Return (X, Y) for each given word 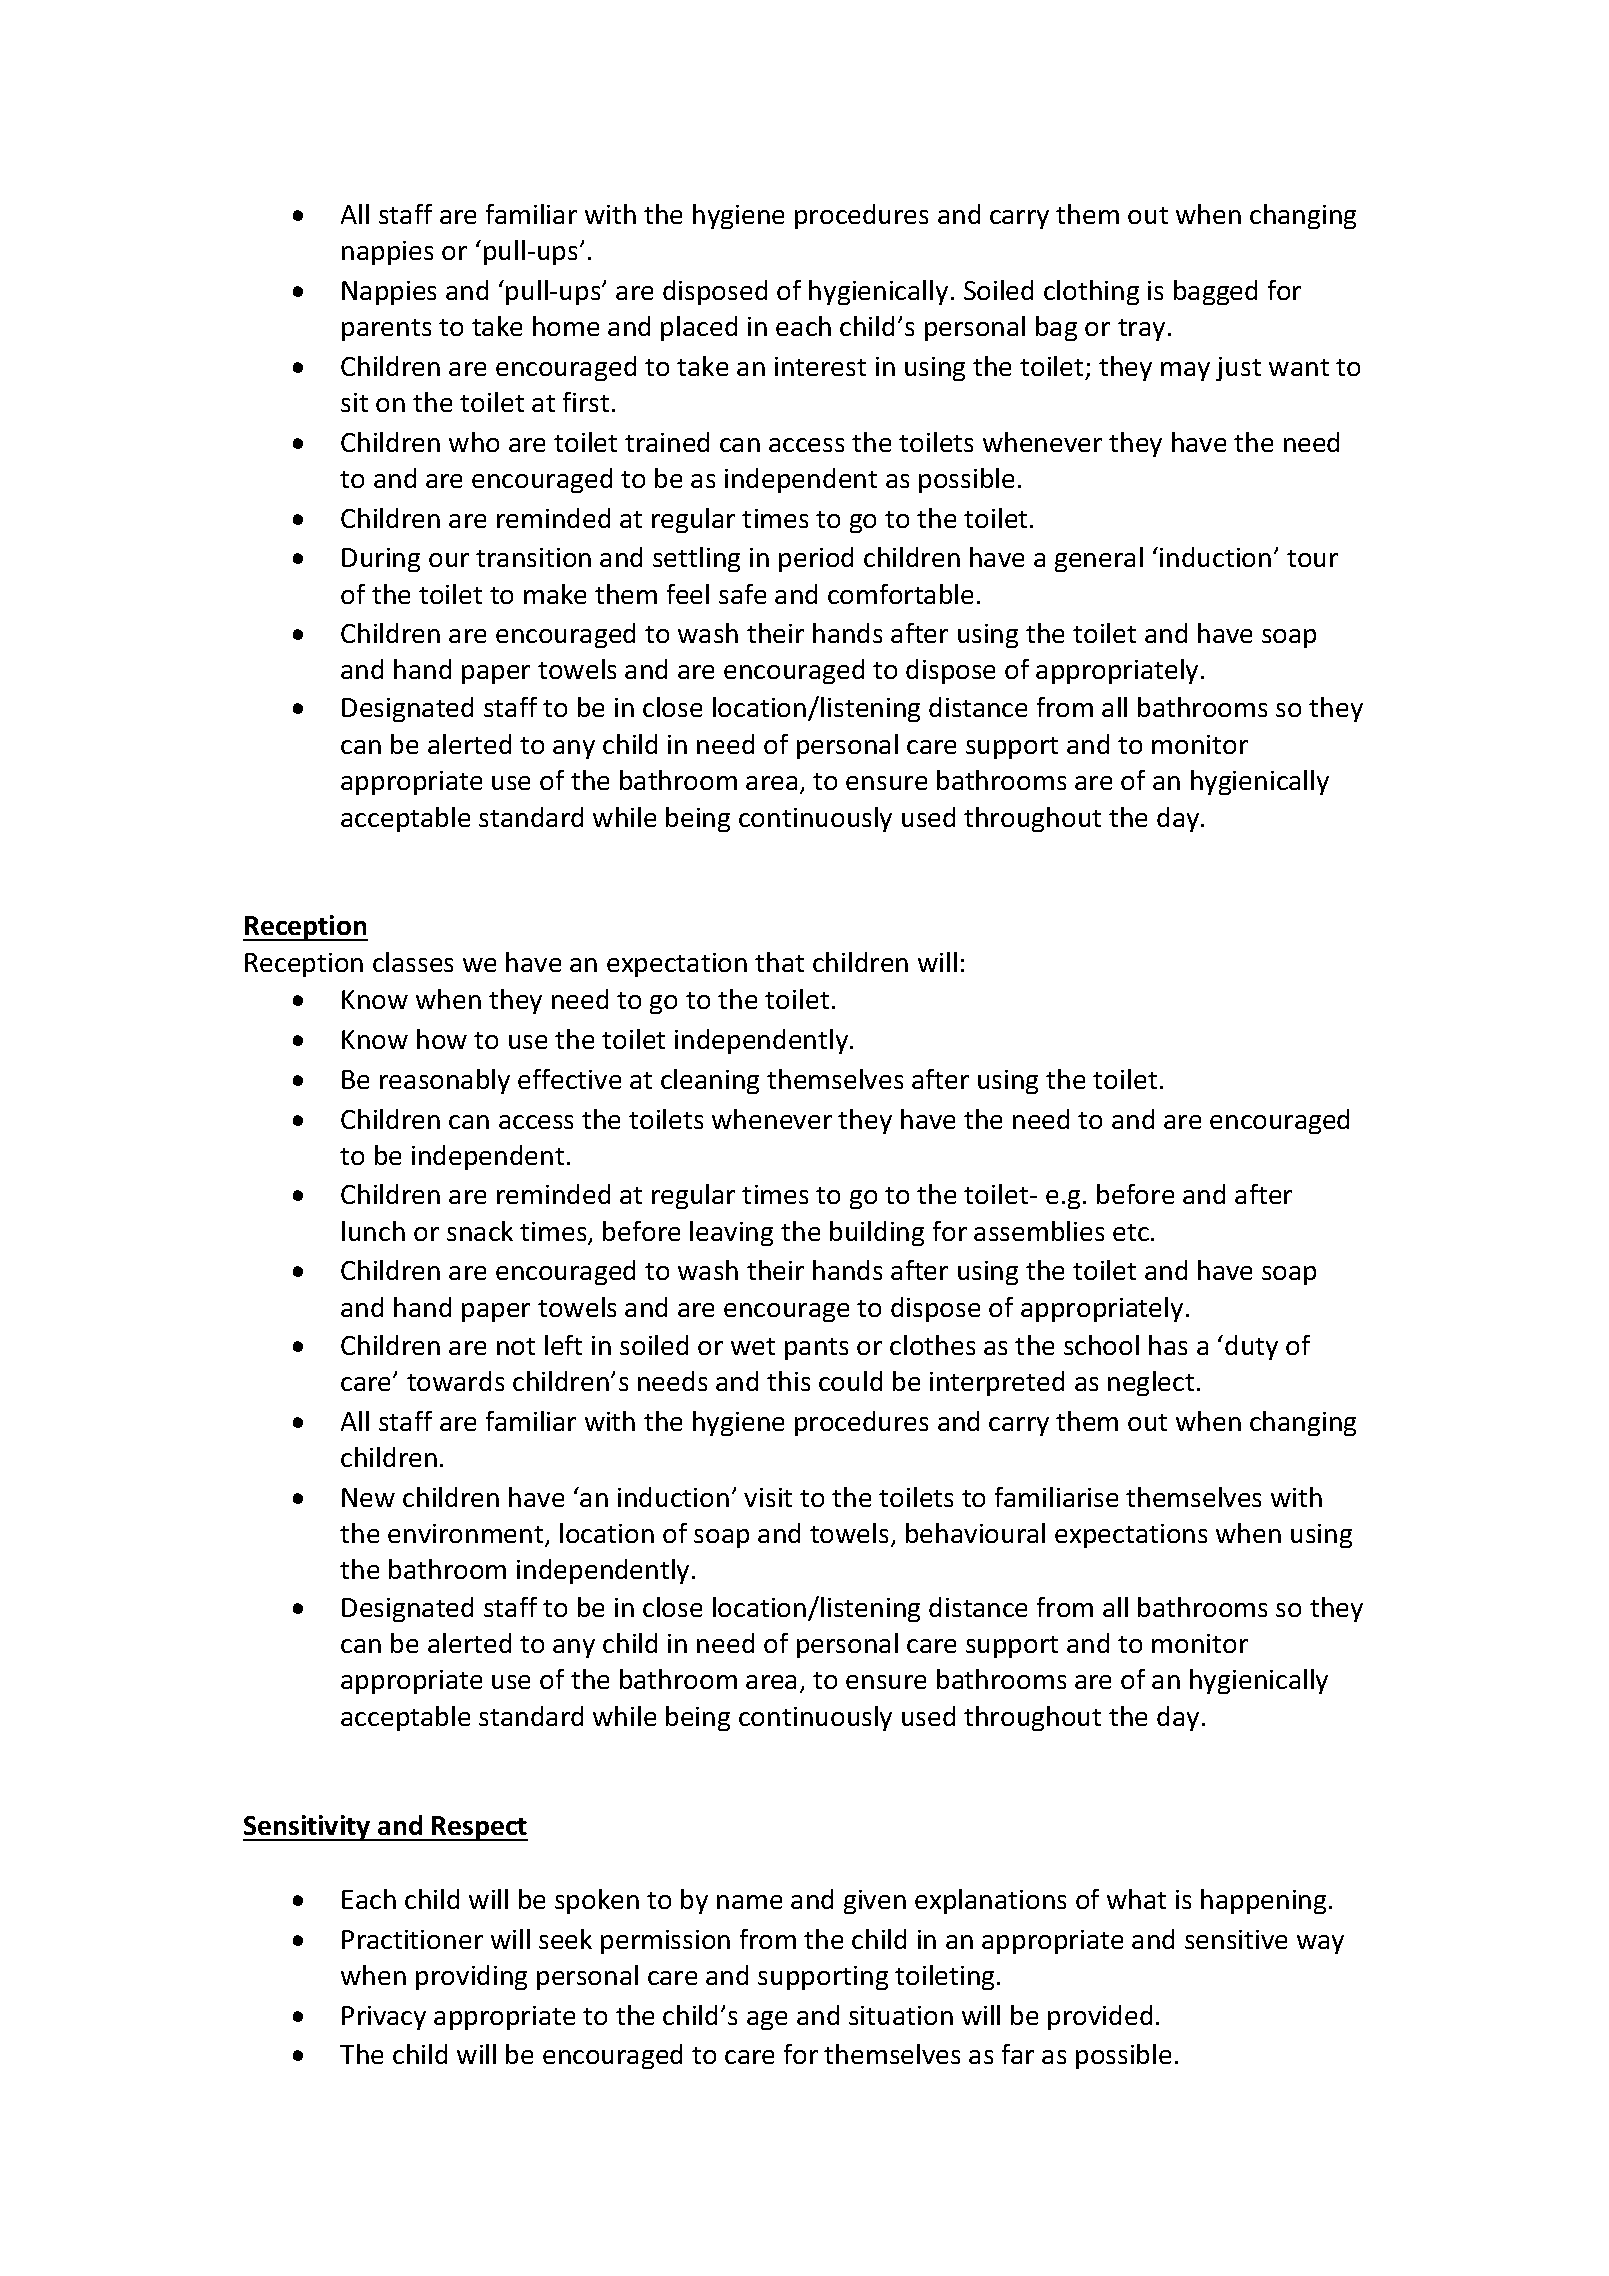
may (1185, 371)
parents (386, 330)
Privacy (384, 2018)
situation (901, 2015)
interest (820, 366)
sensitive (1236, 1939)
